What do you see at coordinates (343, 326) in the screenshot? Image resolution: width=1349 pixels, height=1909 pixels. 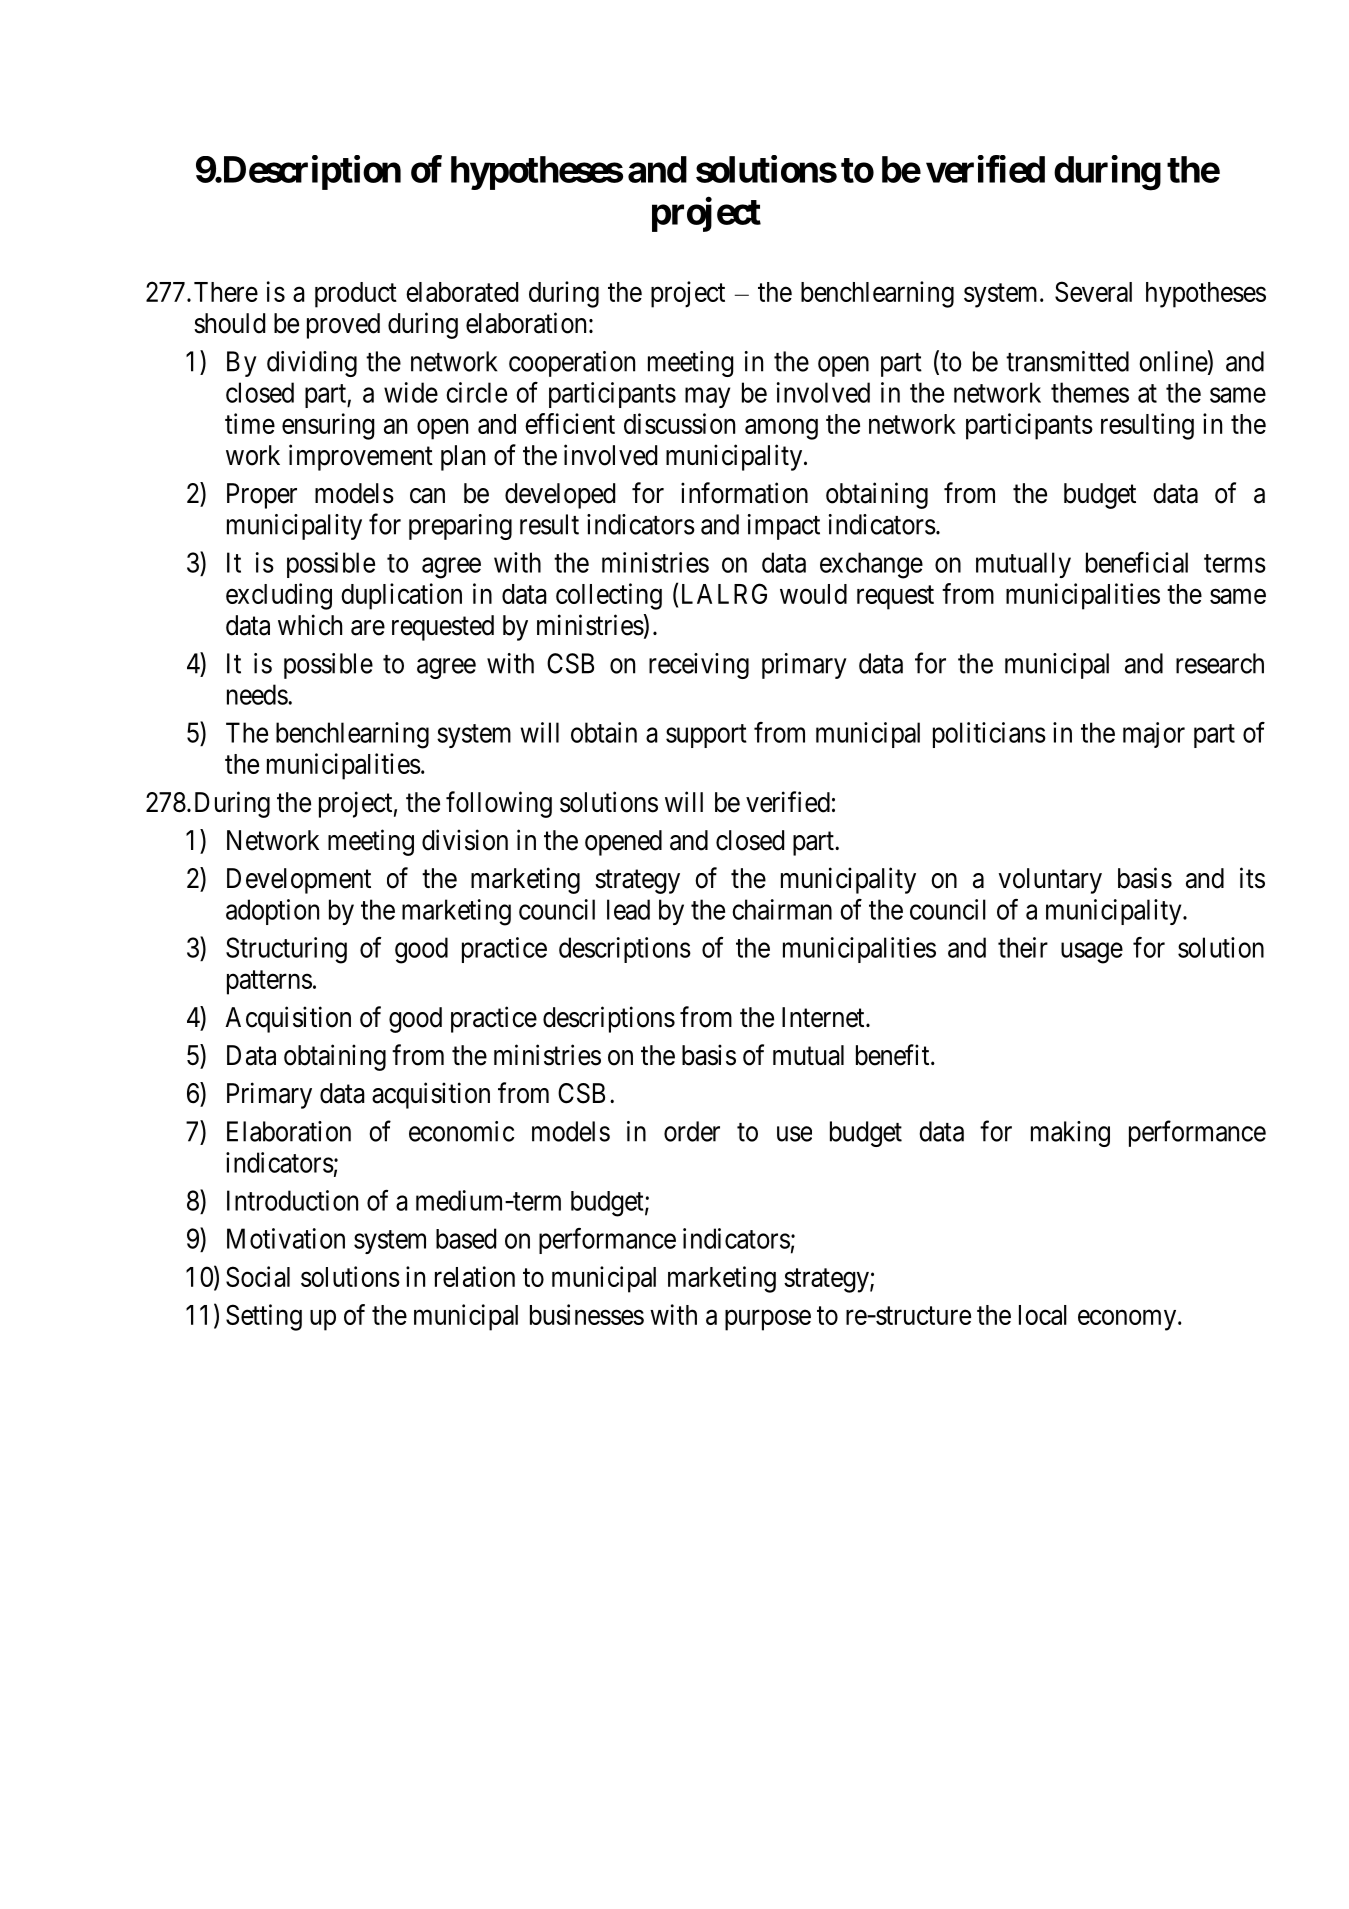 I see `proved` at bounding box center [343, 326].
